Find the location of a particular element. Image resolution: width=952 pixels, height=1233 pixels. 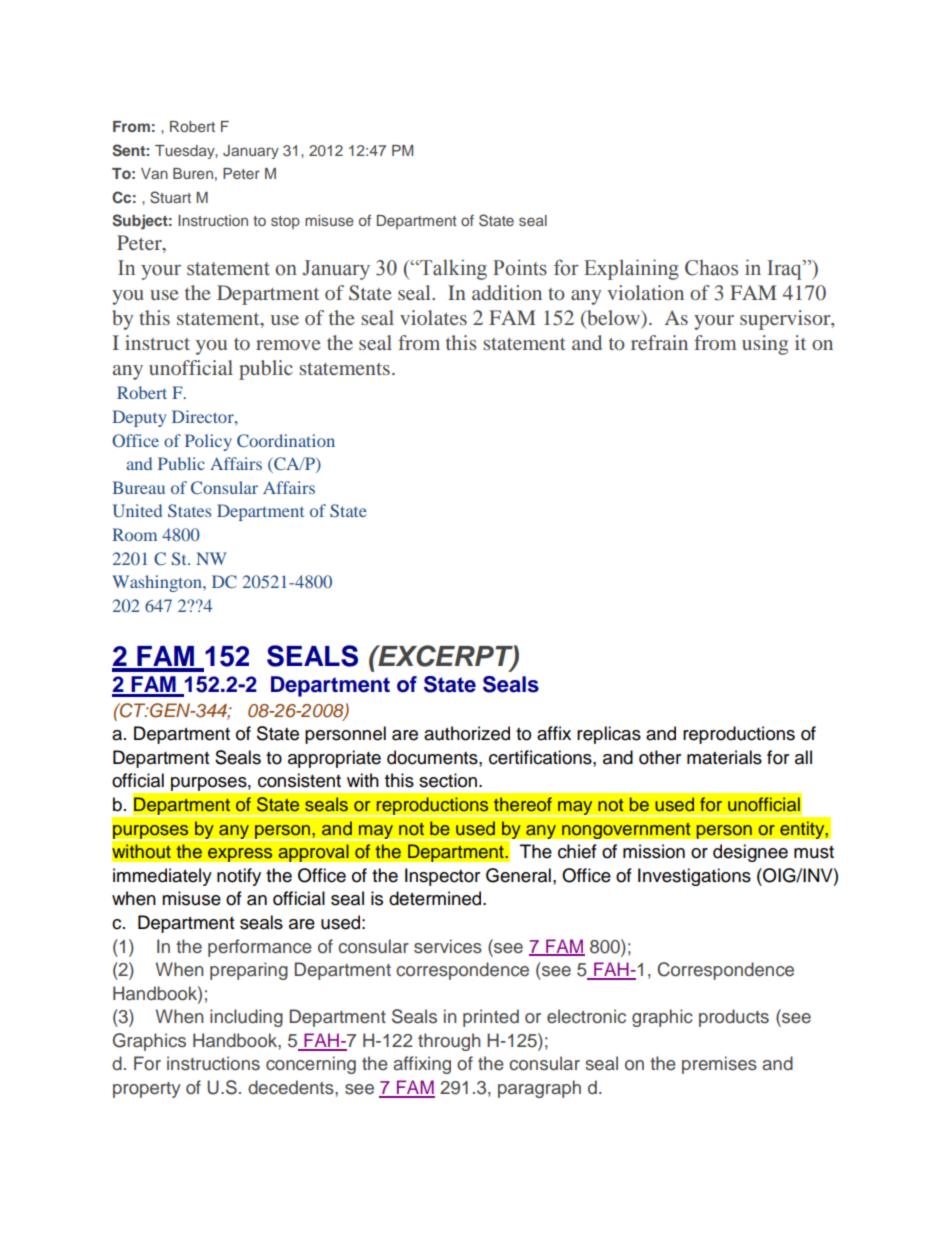

violates is located at coordinates (433, 317).
